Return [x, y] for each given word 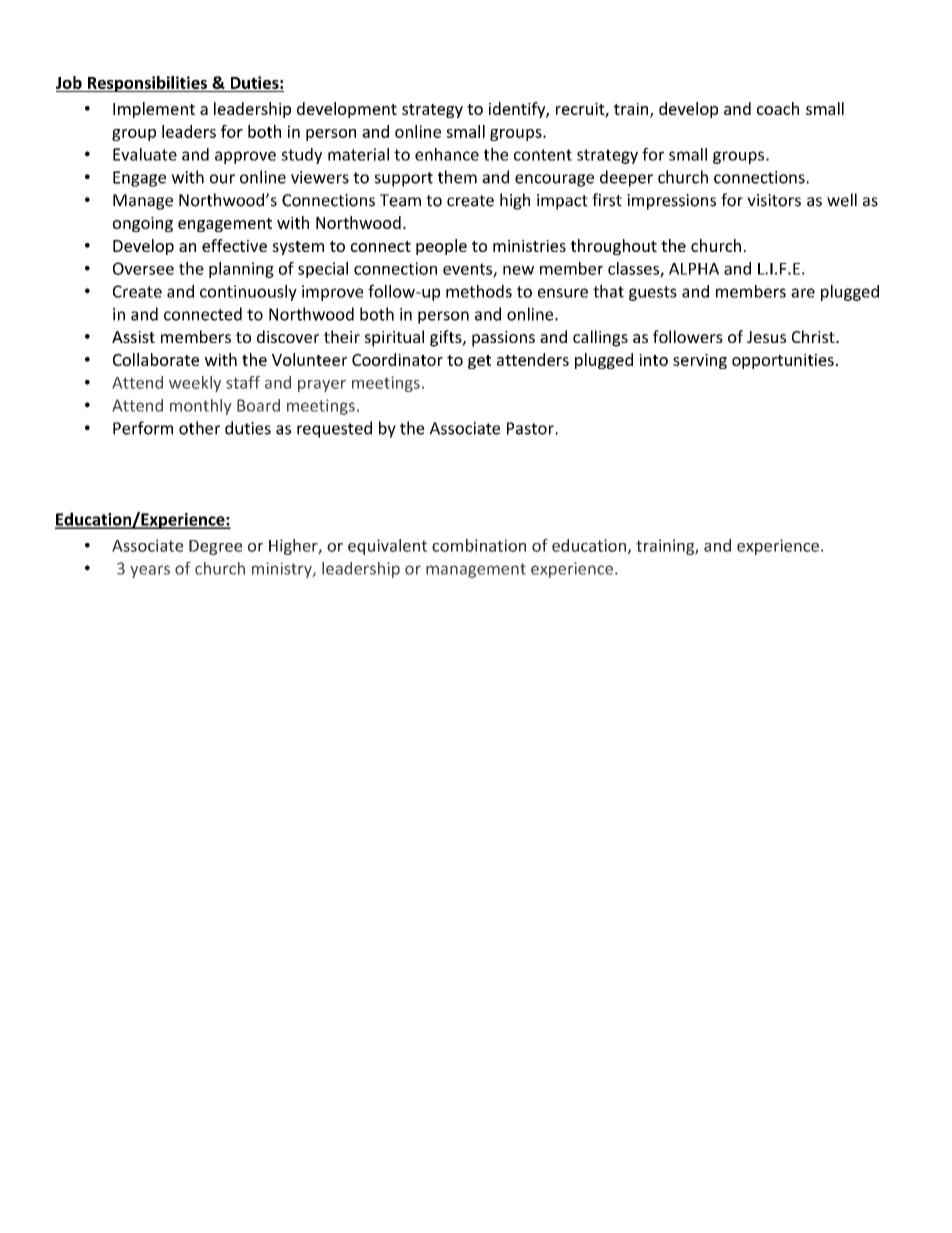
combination [479, 545]
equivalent [387, 547]
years [150, 571]
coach [778, 108]
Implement [154, 110]
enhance [447, 154]
